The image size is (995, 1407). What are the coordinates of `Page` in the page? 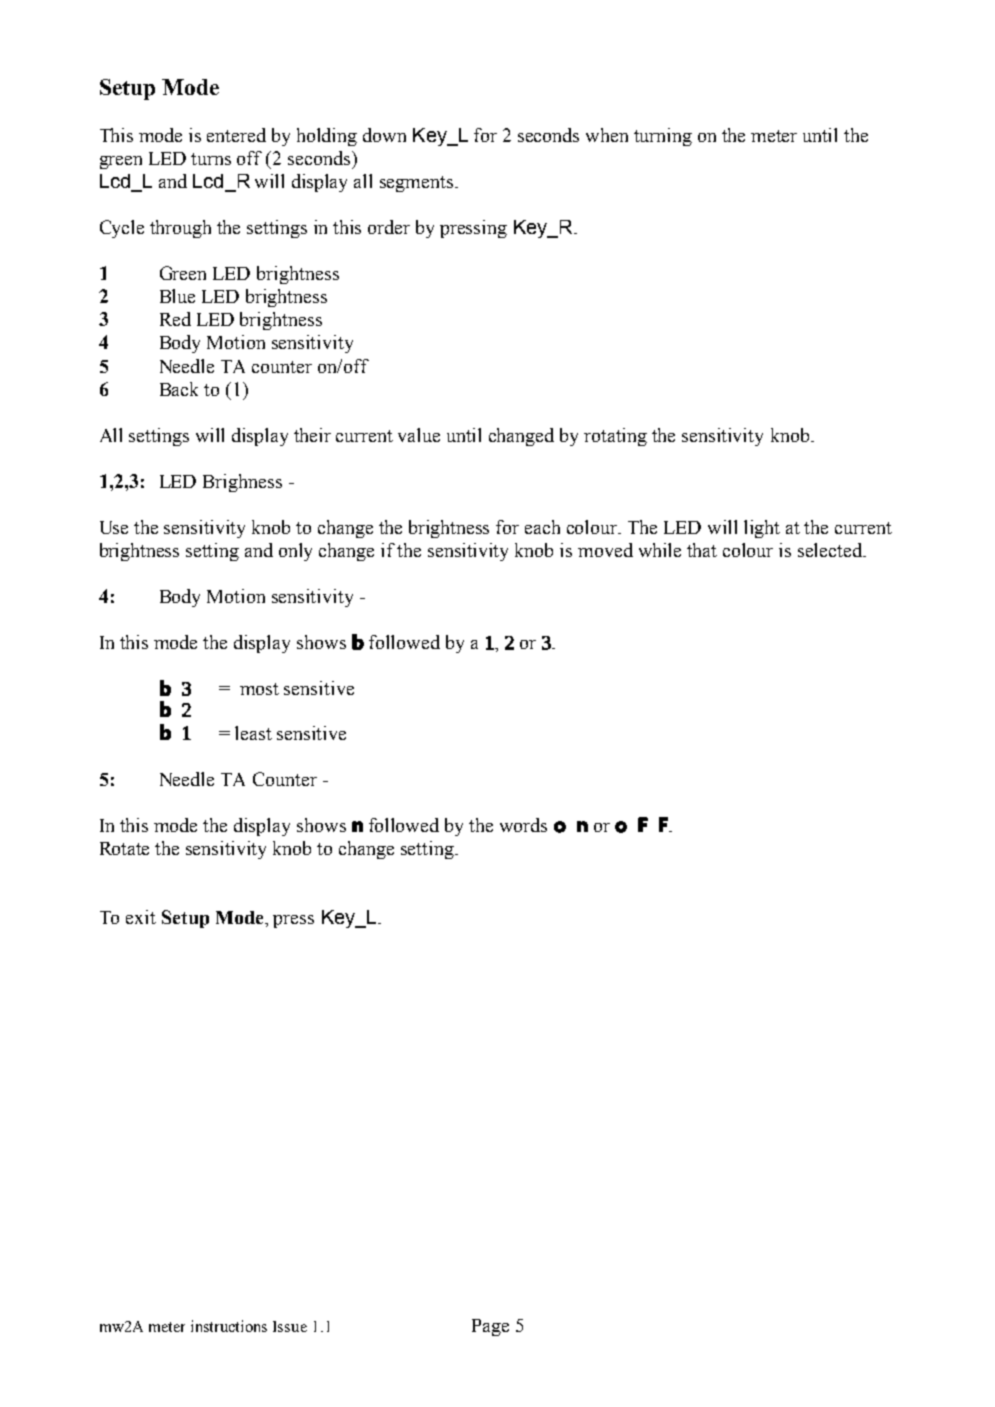 It's located at (490, 1327).
